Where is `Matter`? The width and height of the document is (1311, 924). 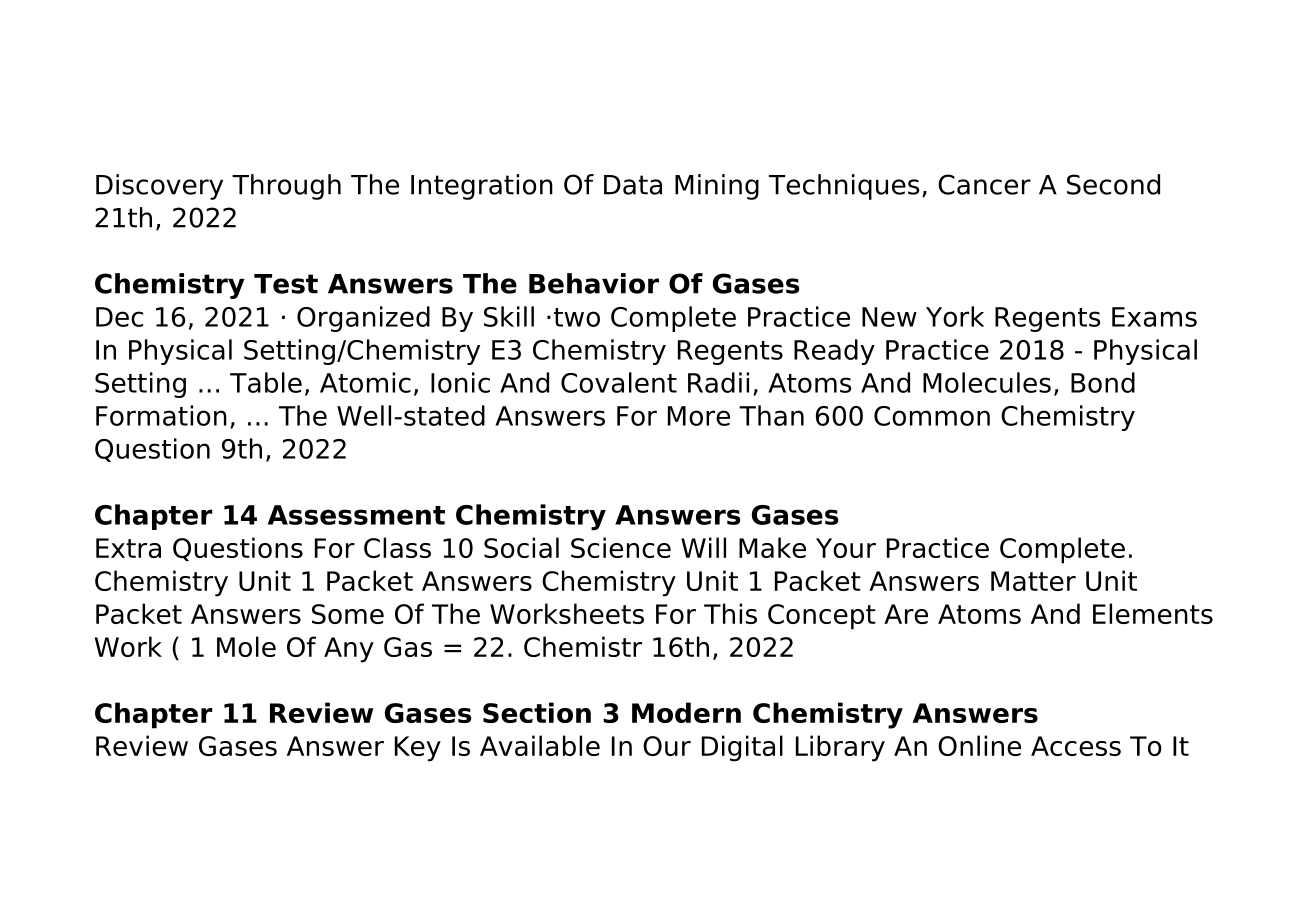 Matter is located at coordinates (1033, 581).
